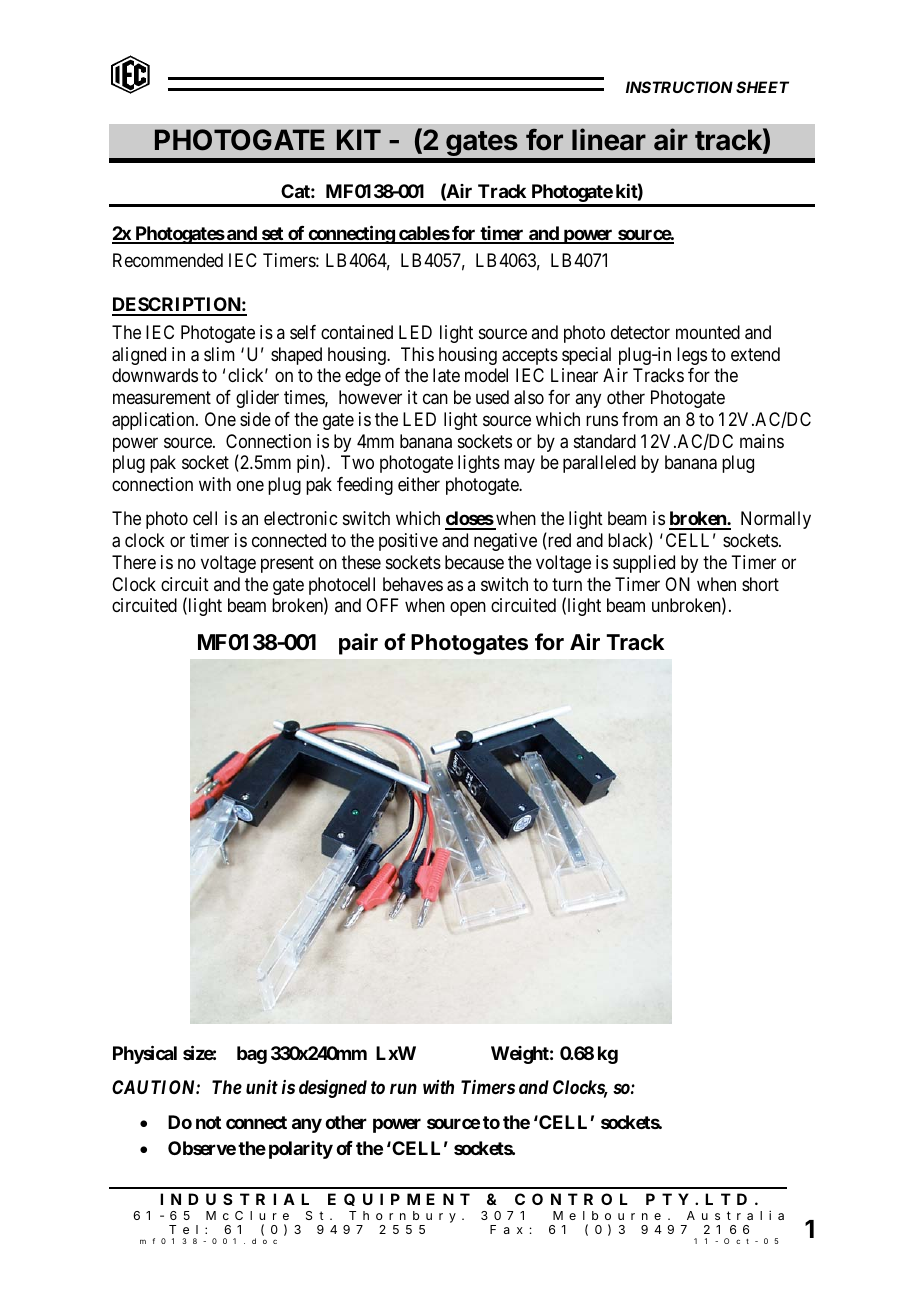  Describe the element at coordinates (208, 1122) in the page. I see `not` at that location.
